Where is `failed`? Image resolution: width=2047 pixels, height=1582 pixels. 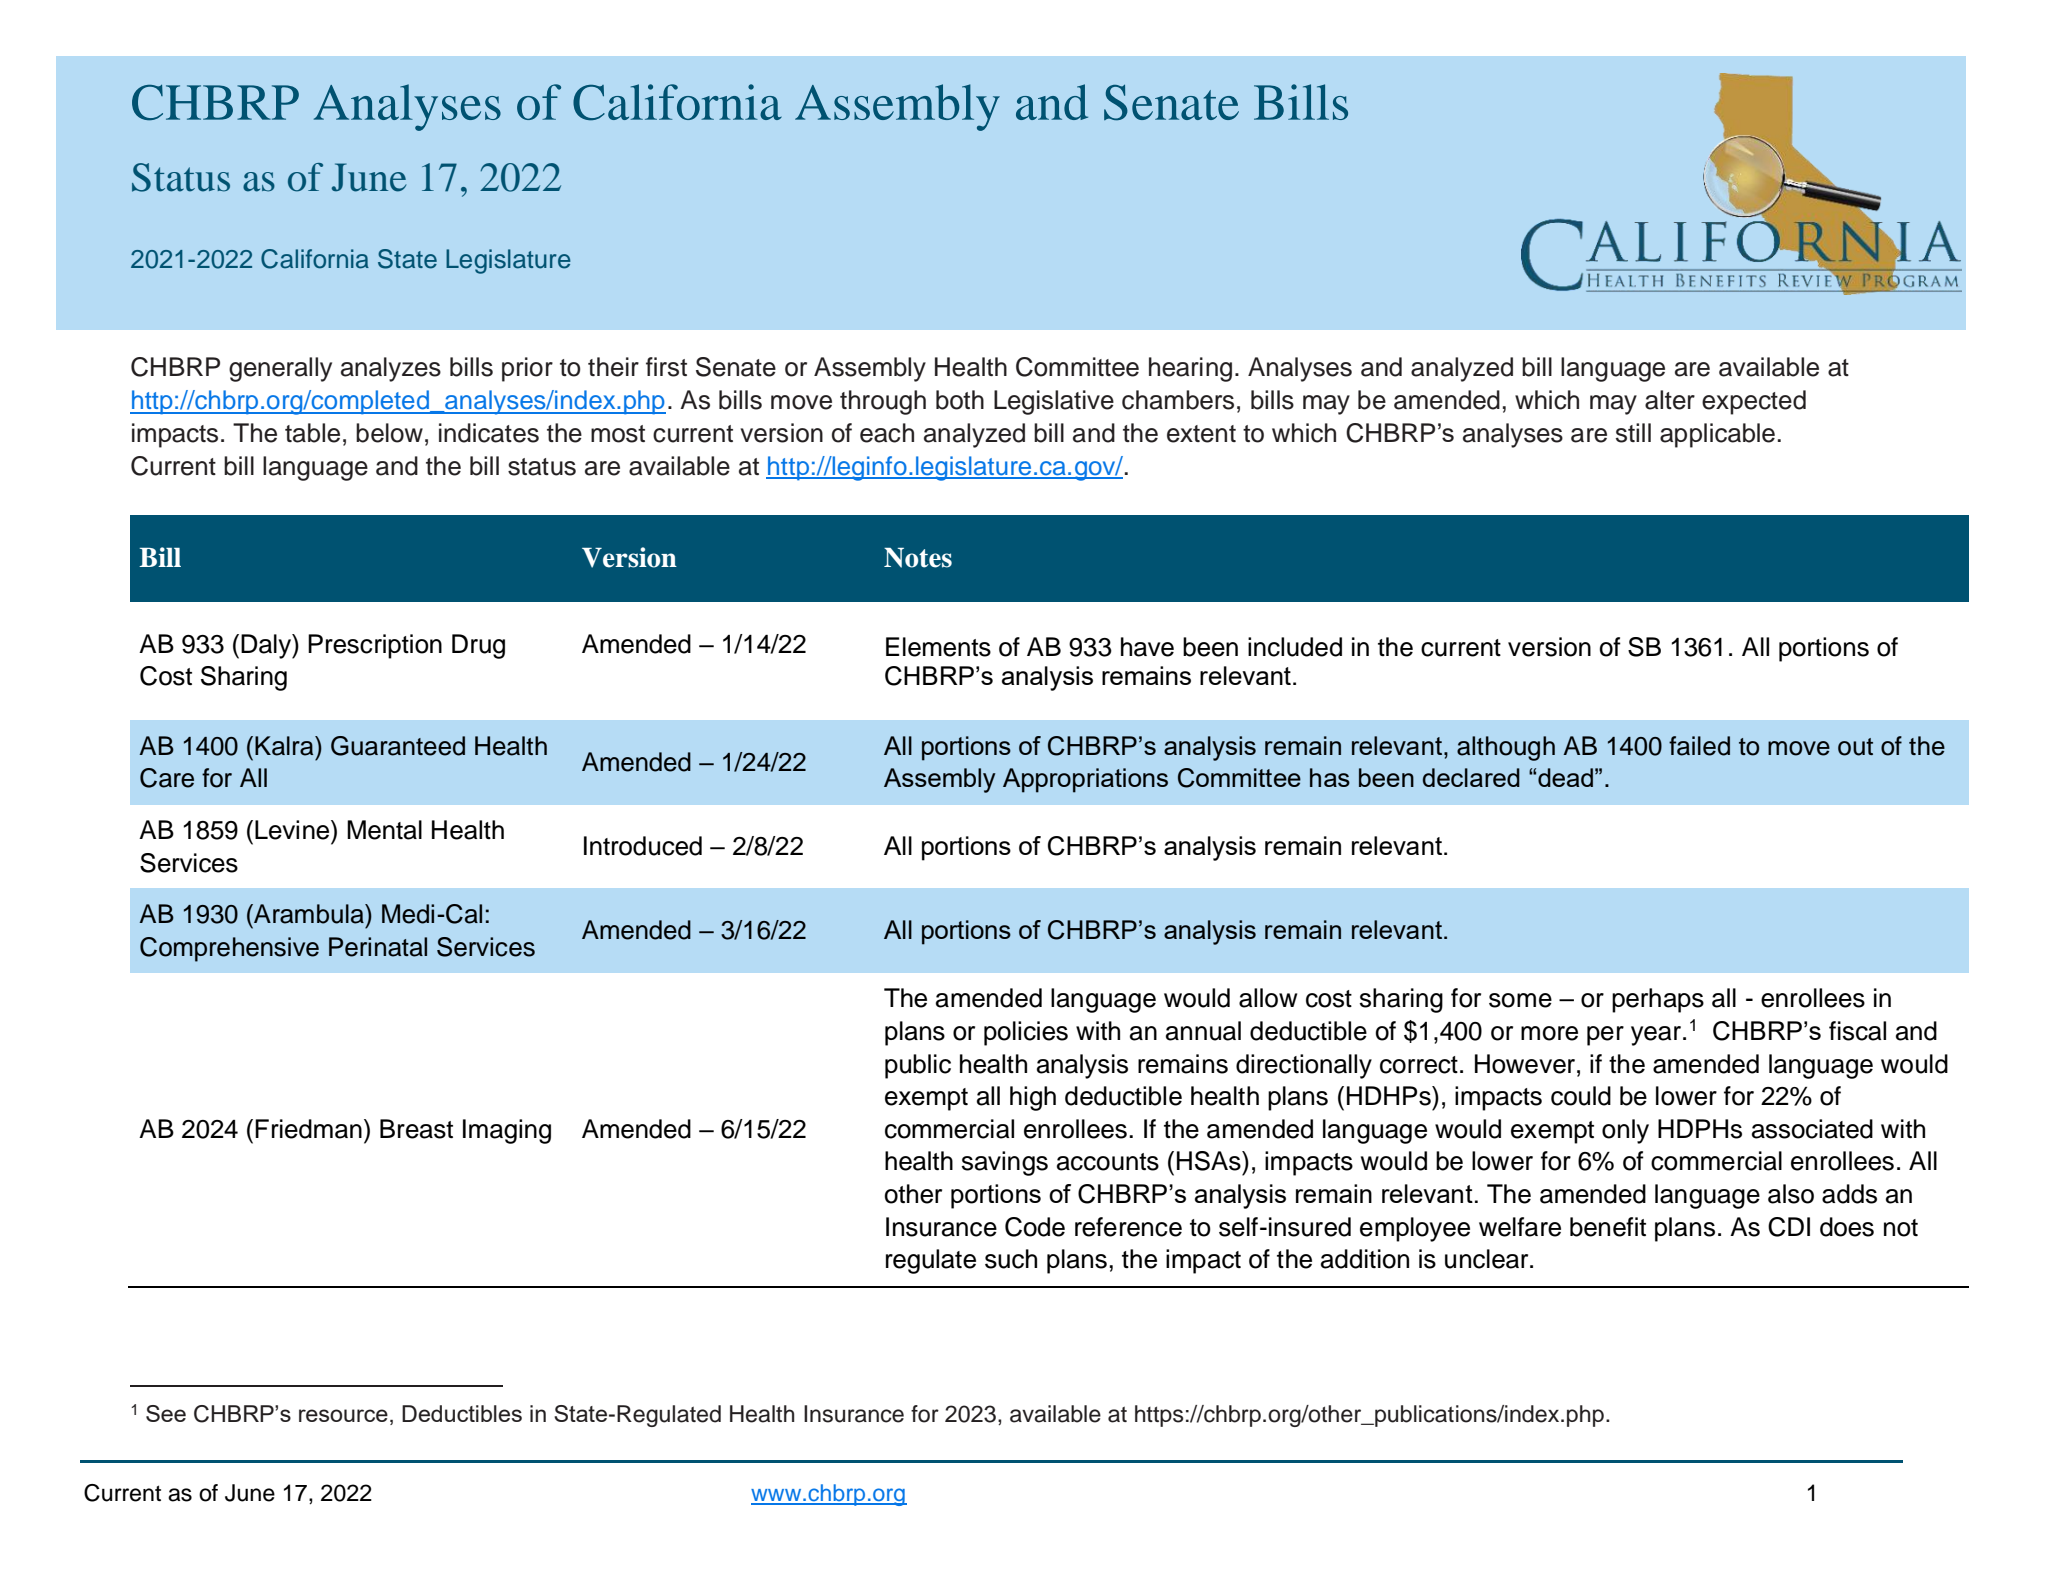 failed is located at coordinates (1699, 746).
